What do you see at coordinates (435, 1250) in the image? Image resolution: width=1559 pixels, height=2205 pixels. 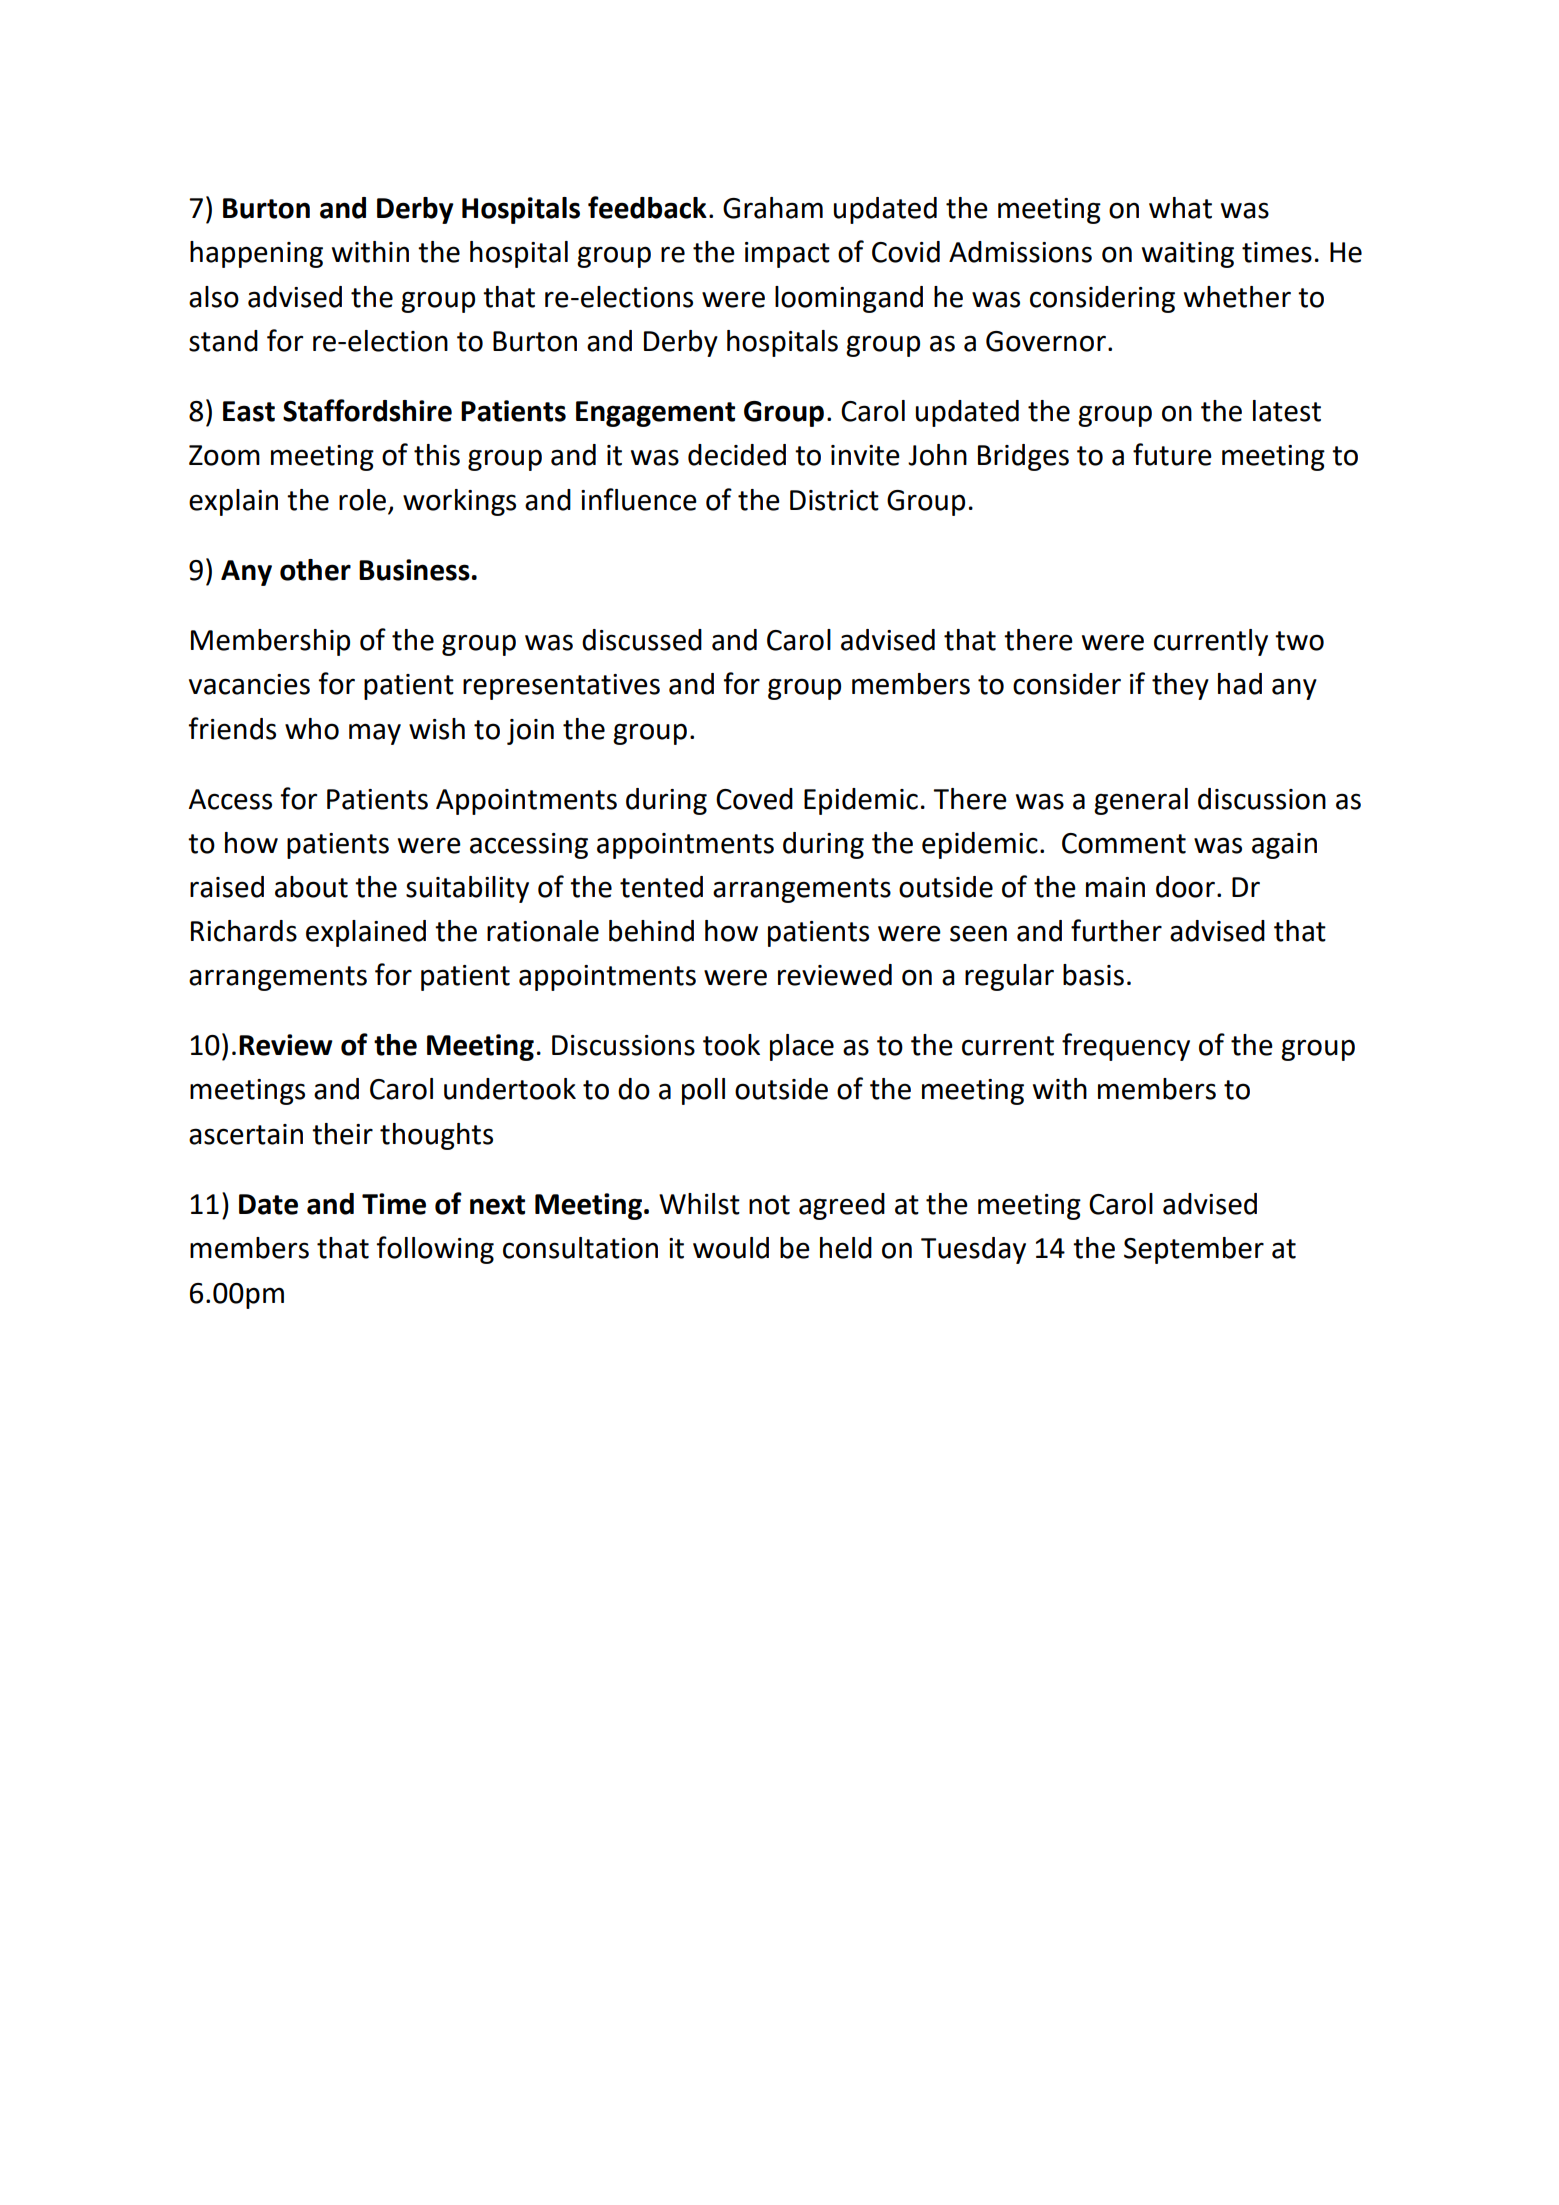 I see `following` at bounding box center [435, 1250].
